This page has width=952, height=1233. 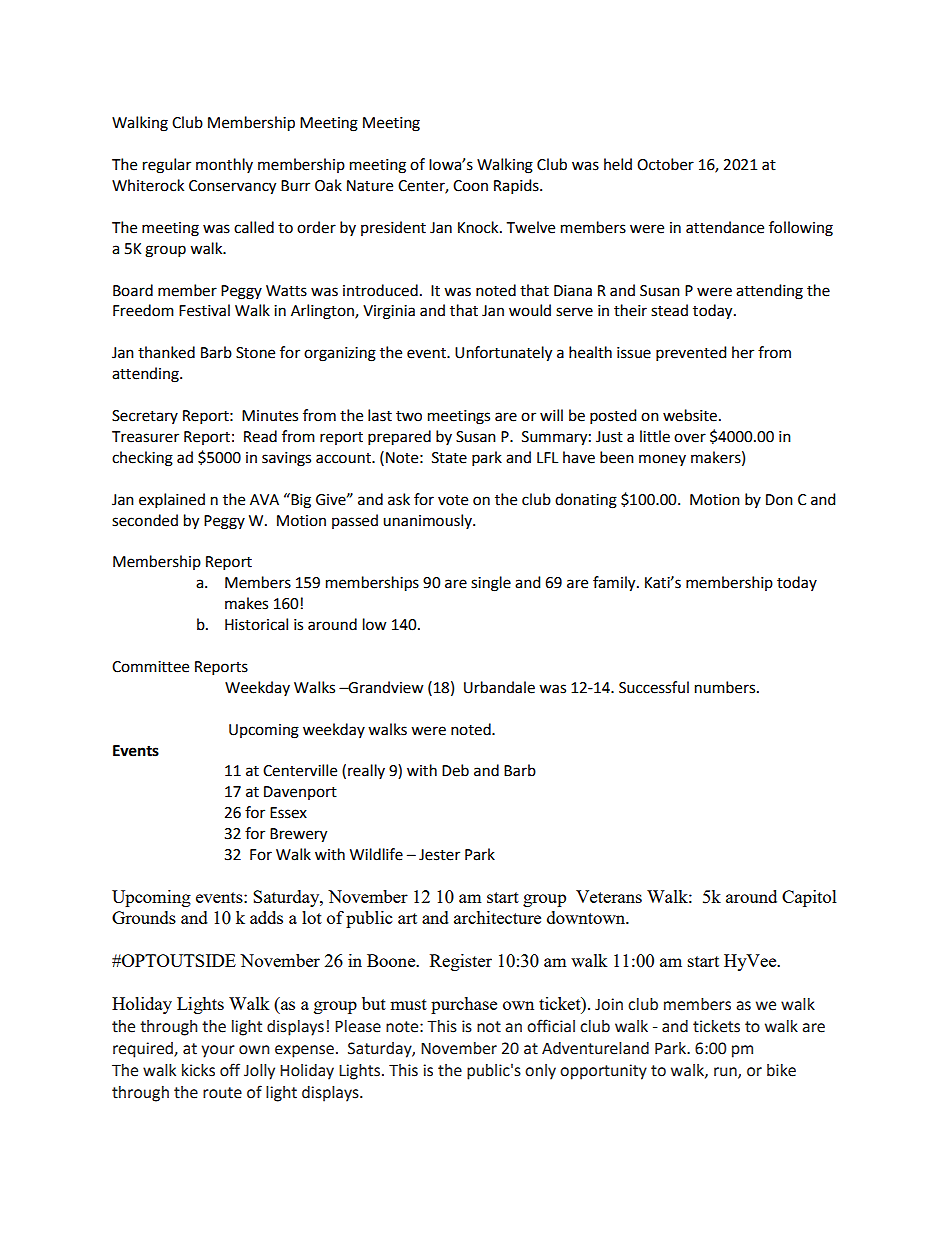 What do you see at coordinates (409, 416) in the page?
I see `two` at bounding box center [409, 416].
